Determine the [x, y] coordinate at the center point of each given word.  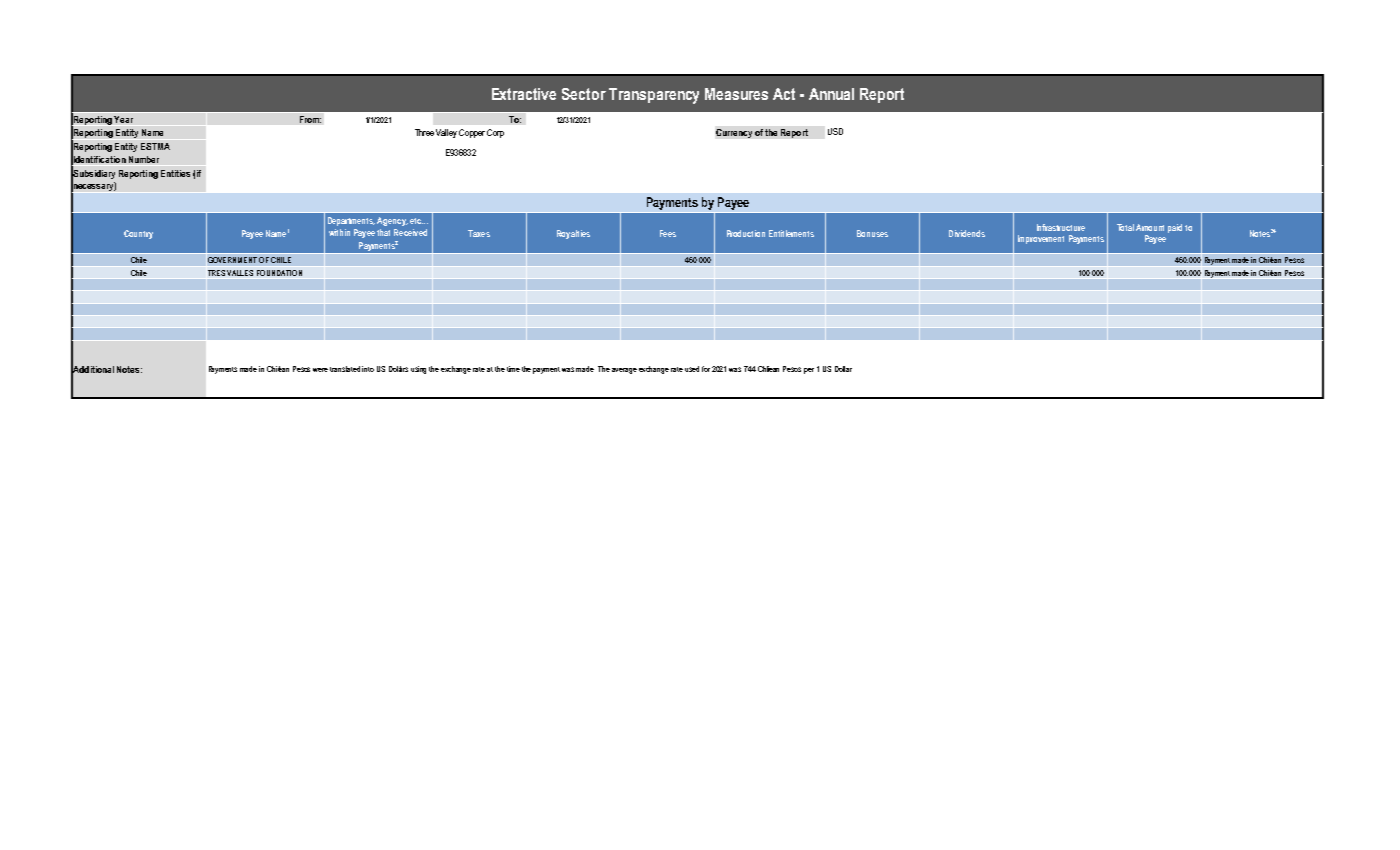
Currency [734, 133]
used [692, 369]
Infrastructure [1061, 227]
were [320, 370]
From [310, 119]
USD [835, 131]
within [339, 232]
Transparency [654, 96]
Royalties [573, 234]
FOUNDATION [279, 273]
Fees [668, 233]
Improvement [1041, 239]
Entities [175, 173]
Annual [831, 94]
